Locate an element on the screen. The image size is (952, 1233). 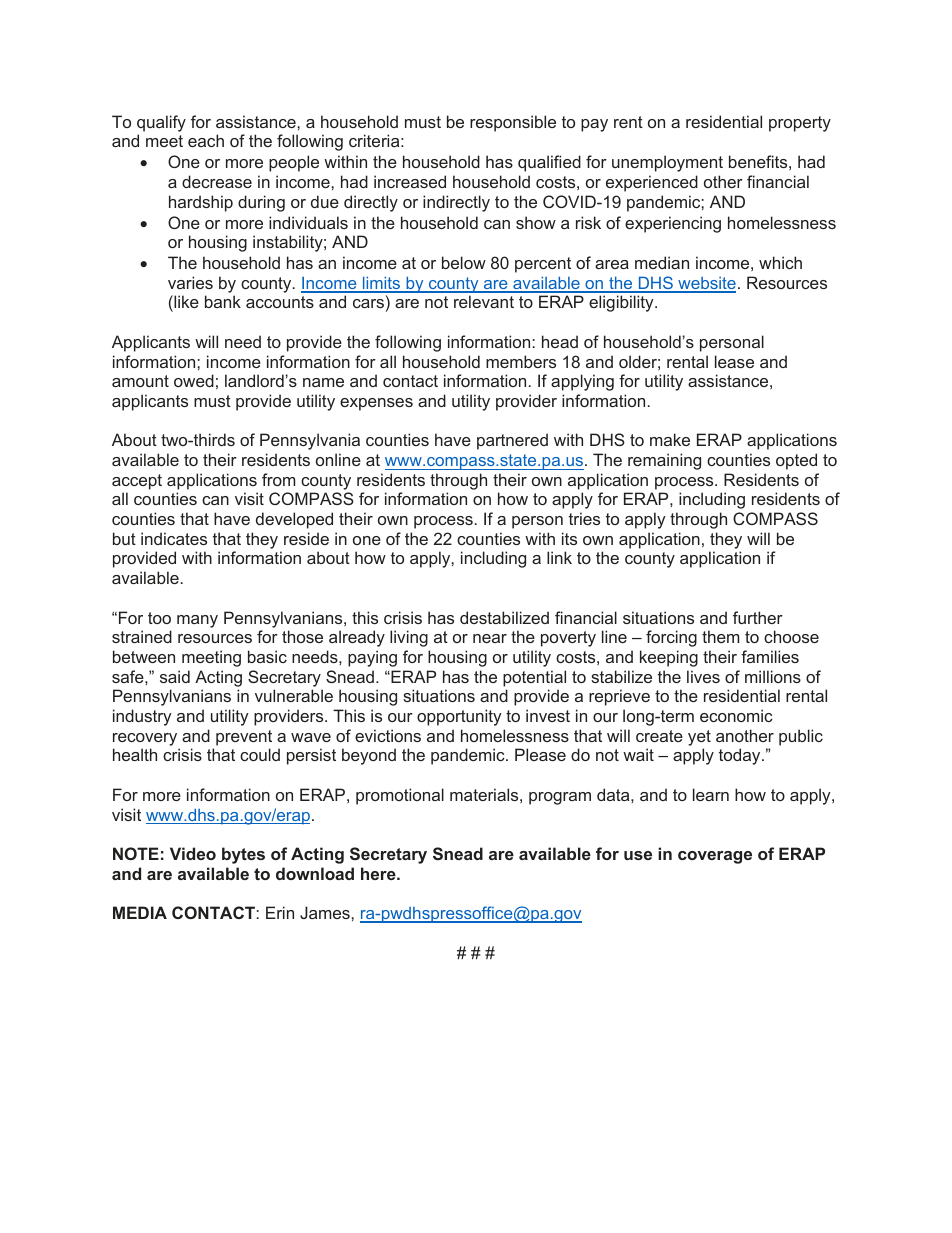
remaining is located at coordinates (664, 461).
